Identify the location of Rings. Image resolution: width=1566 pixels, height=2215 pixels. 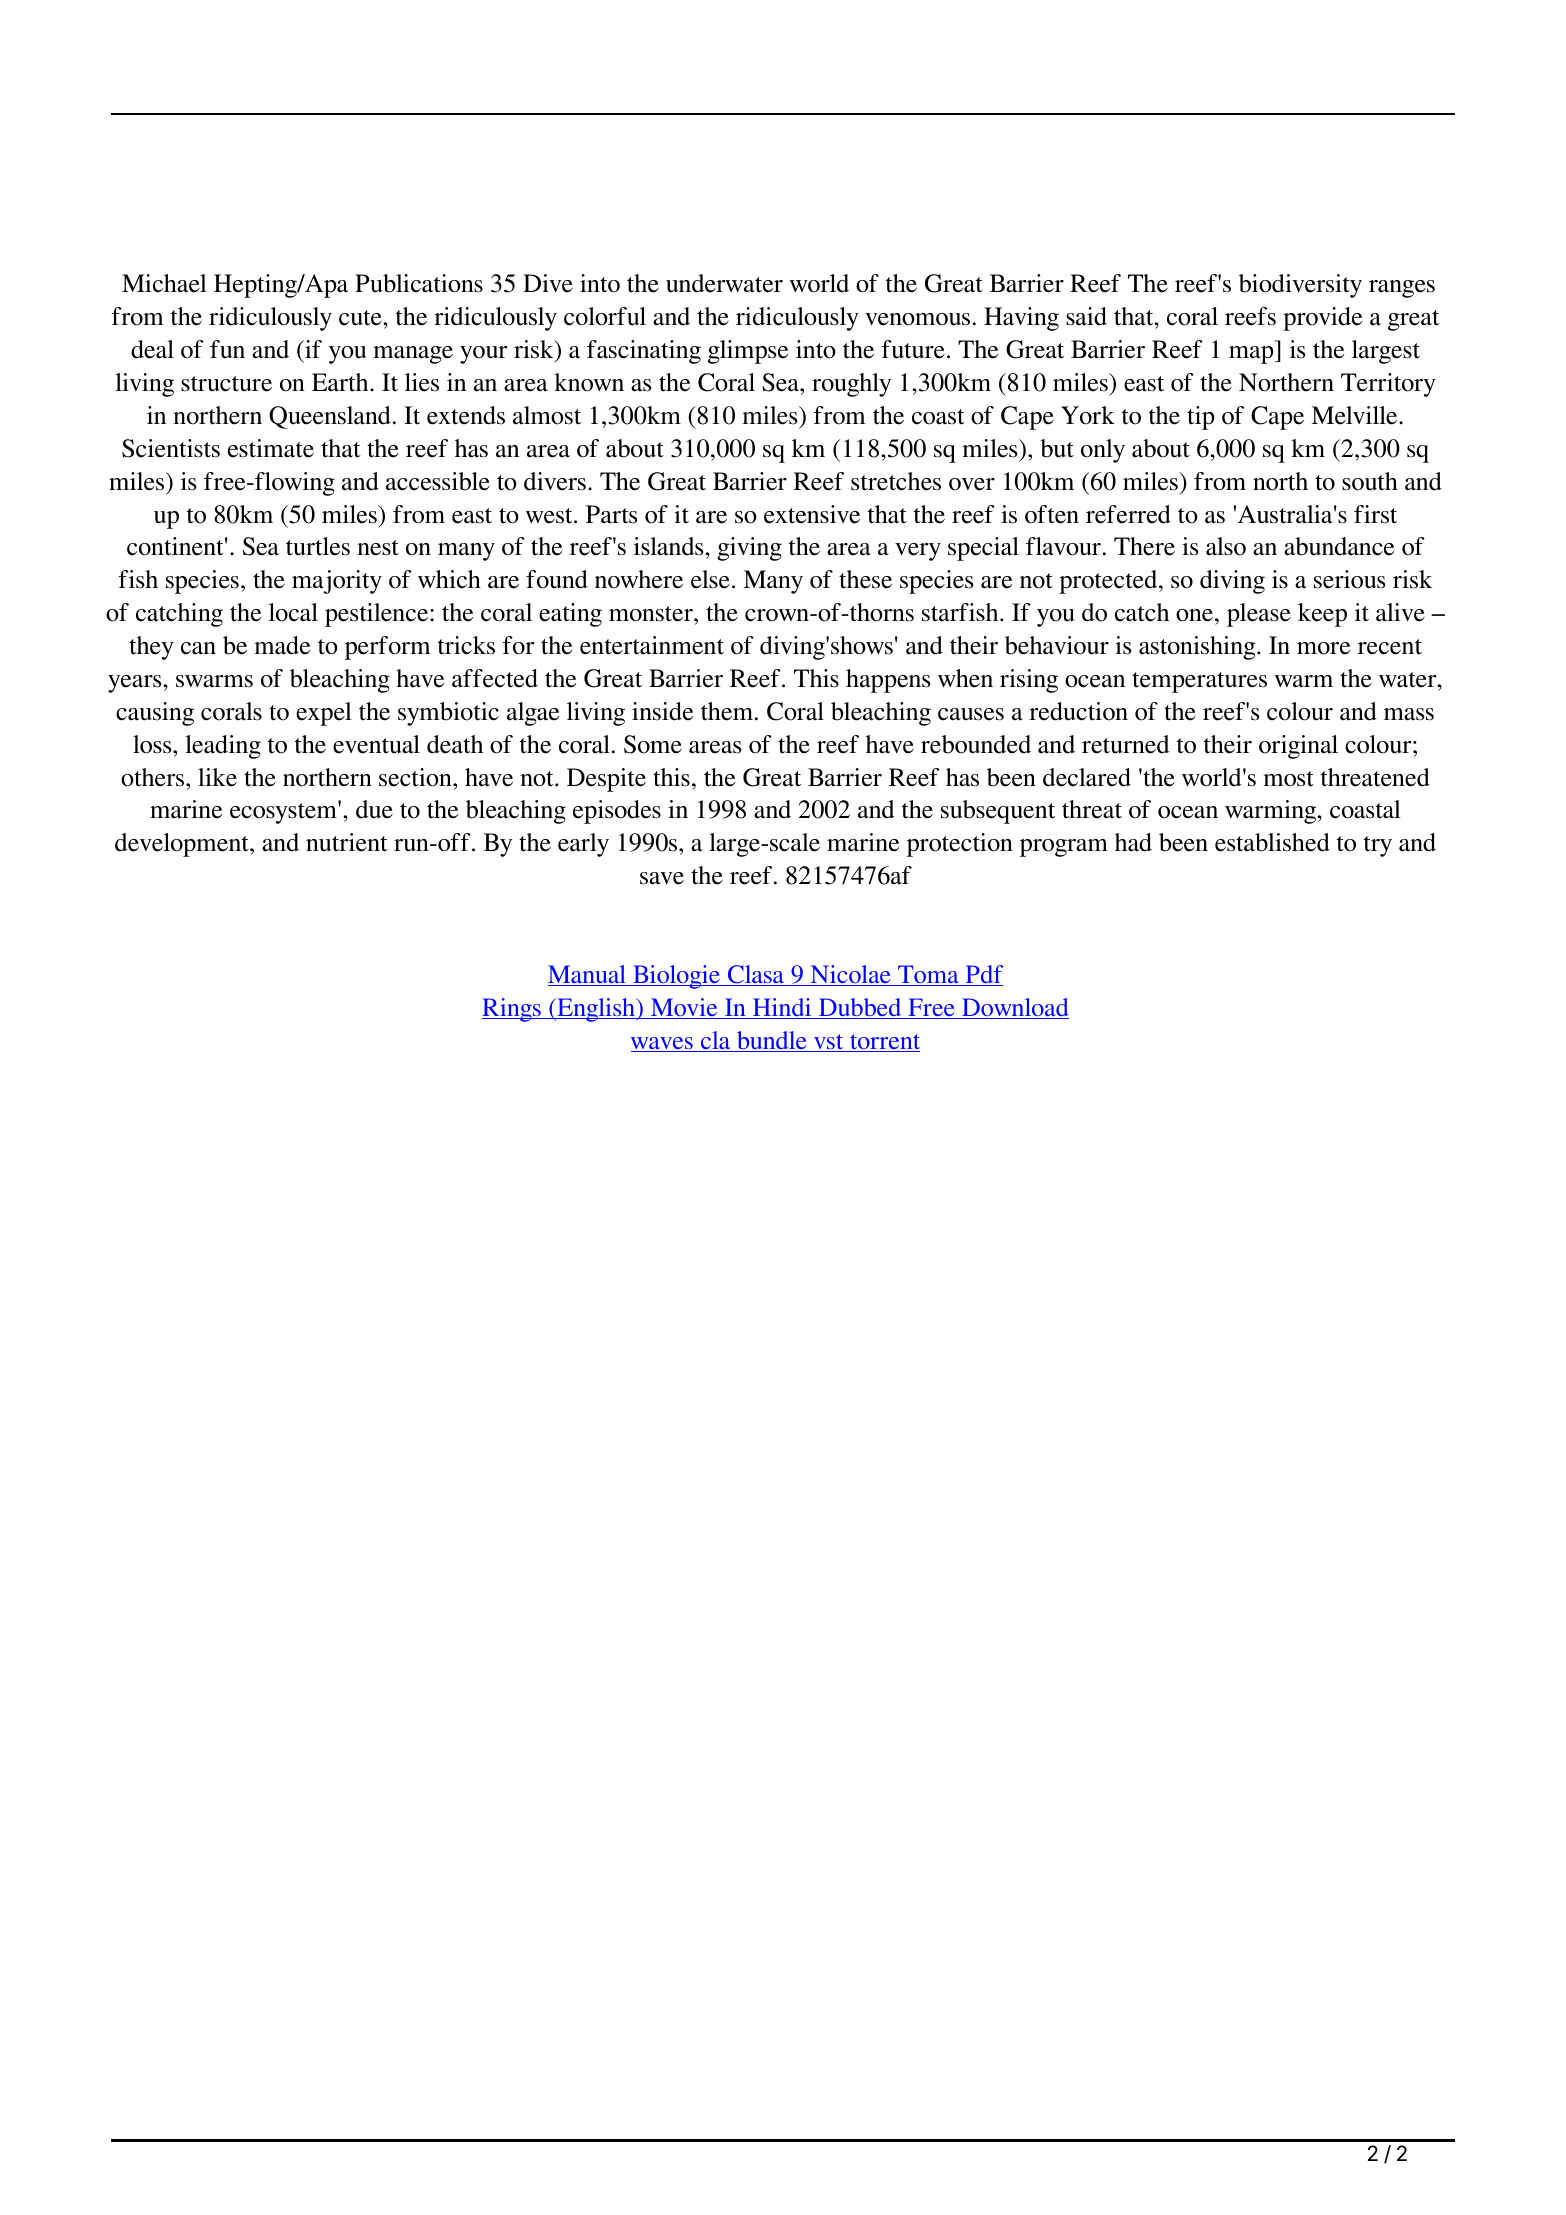
(512, 1010).
